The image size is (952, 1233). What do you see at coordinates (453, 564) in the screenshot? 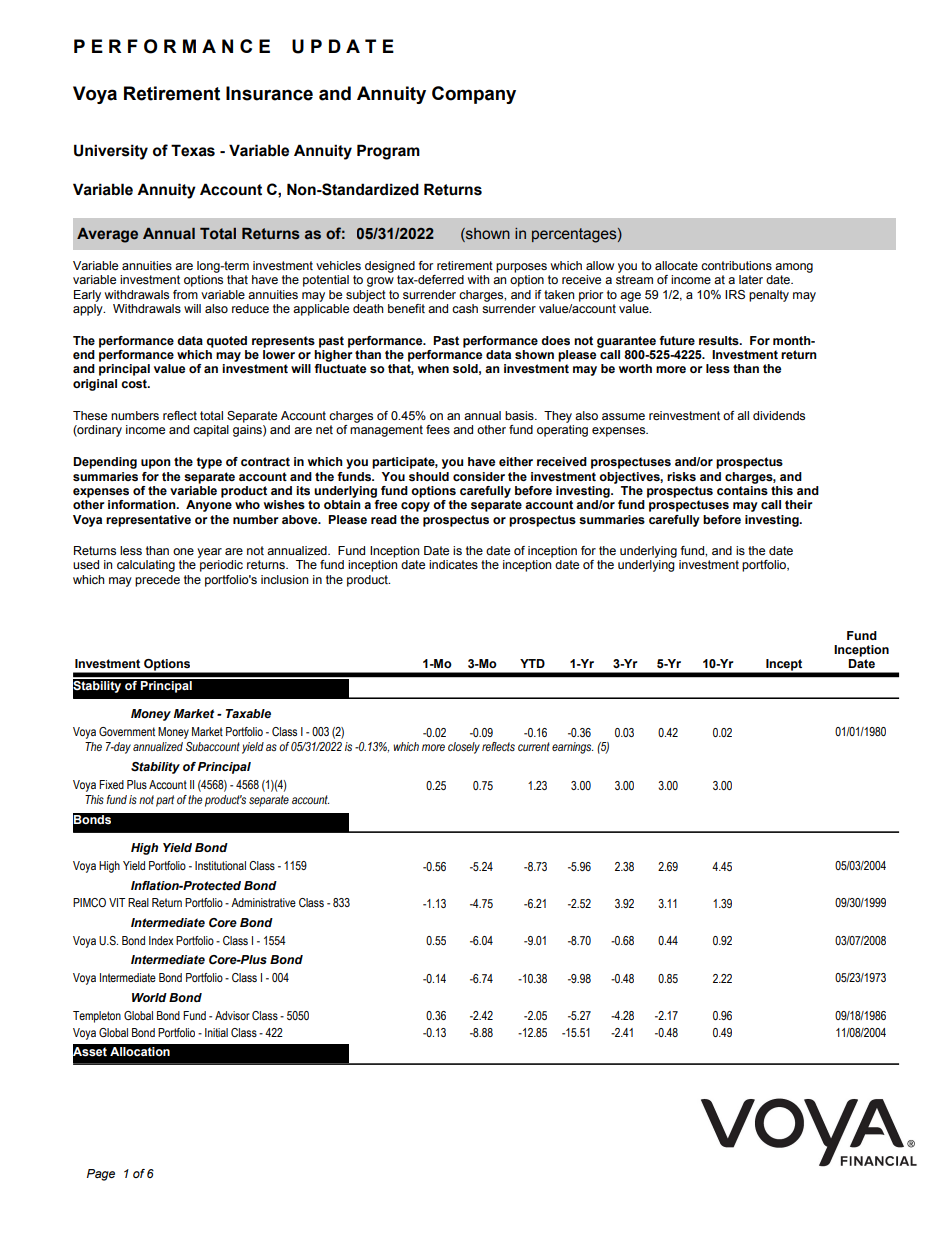
I see `indicates` at bounding box center [453, 564].
